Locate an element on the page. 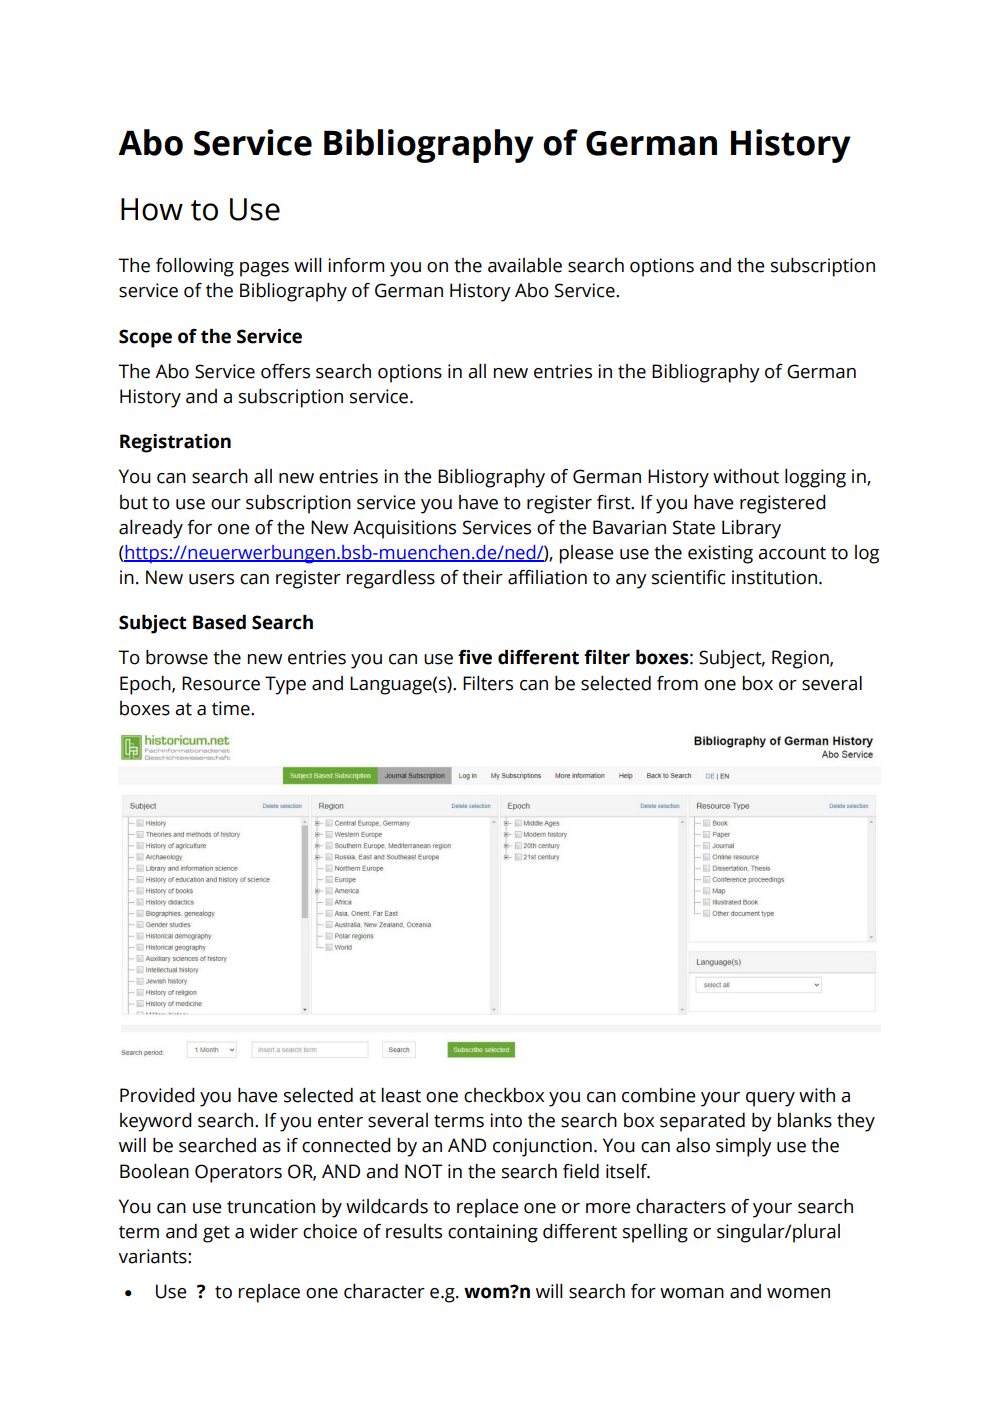 This page has width=999, height=1412. following is located at coordinates (195, 267).
